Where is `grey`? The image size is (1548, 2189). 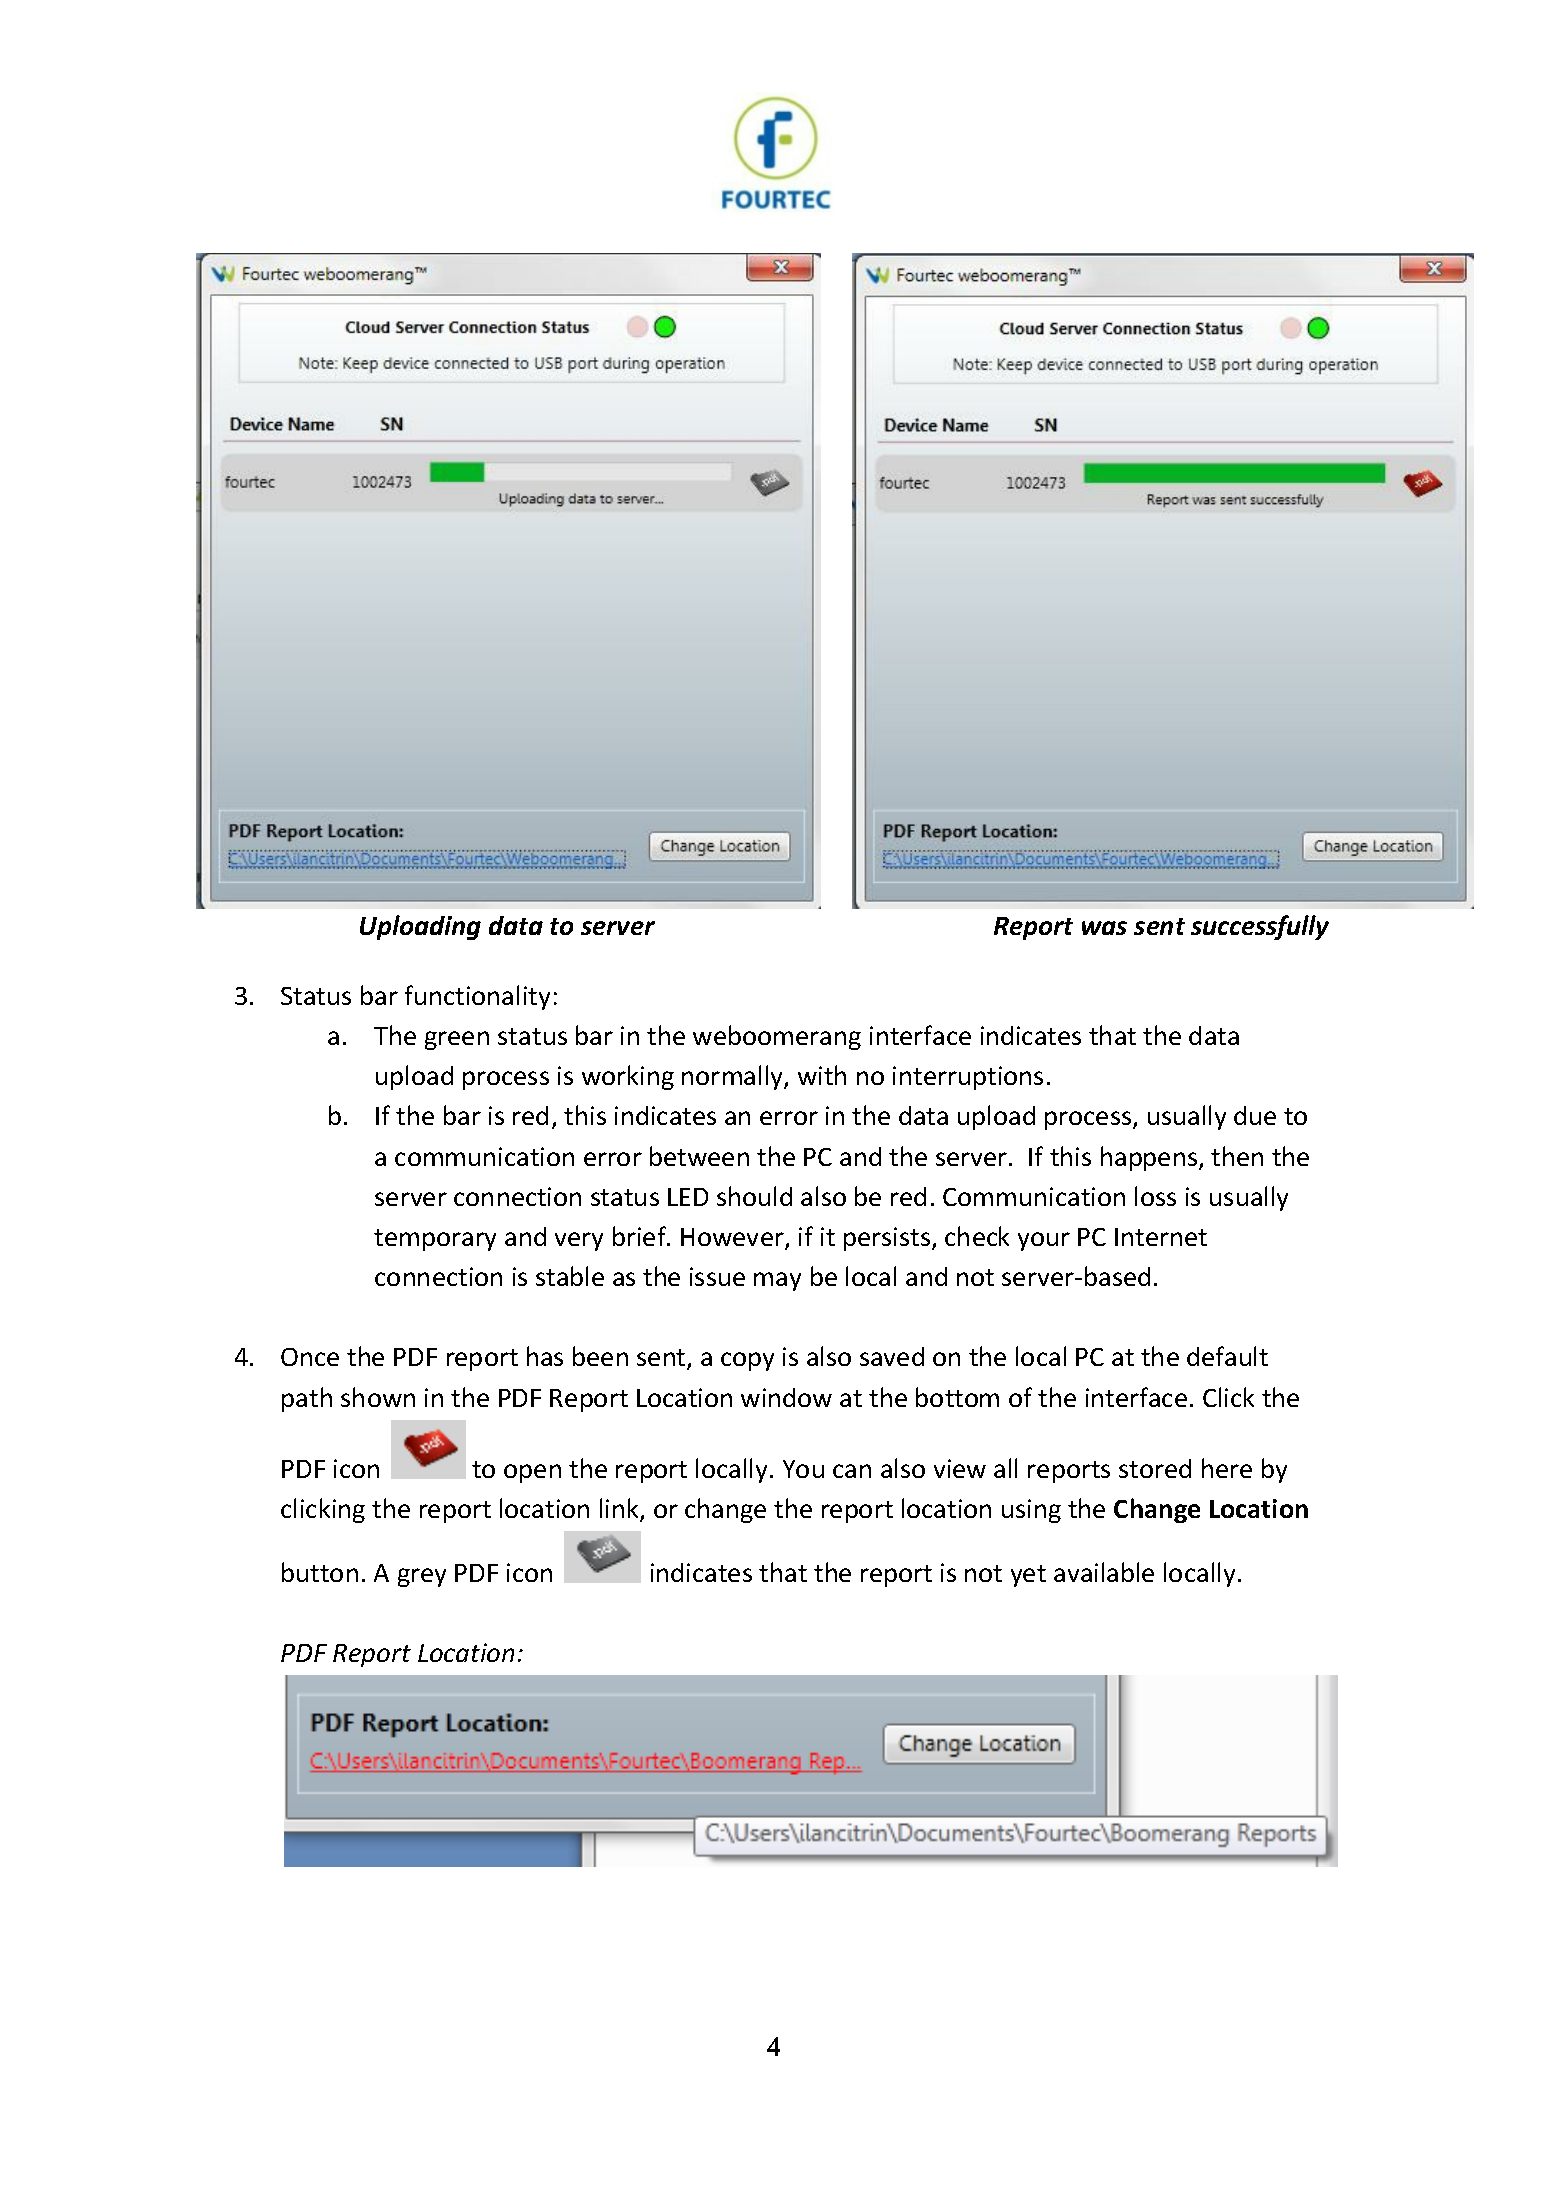 grey is located at coordinates (422, 1577).
